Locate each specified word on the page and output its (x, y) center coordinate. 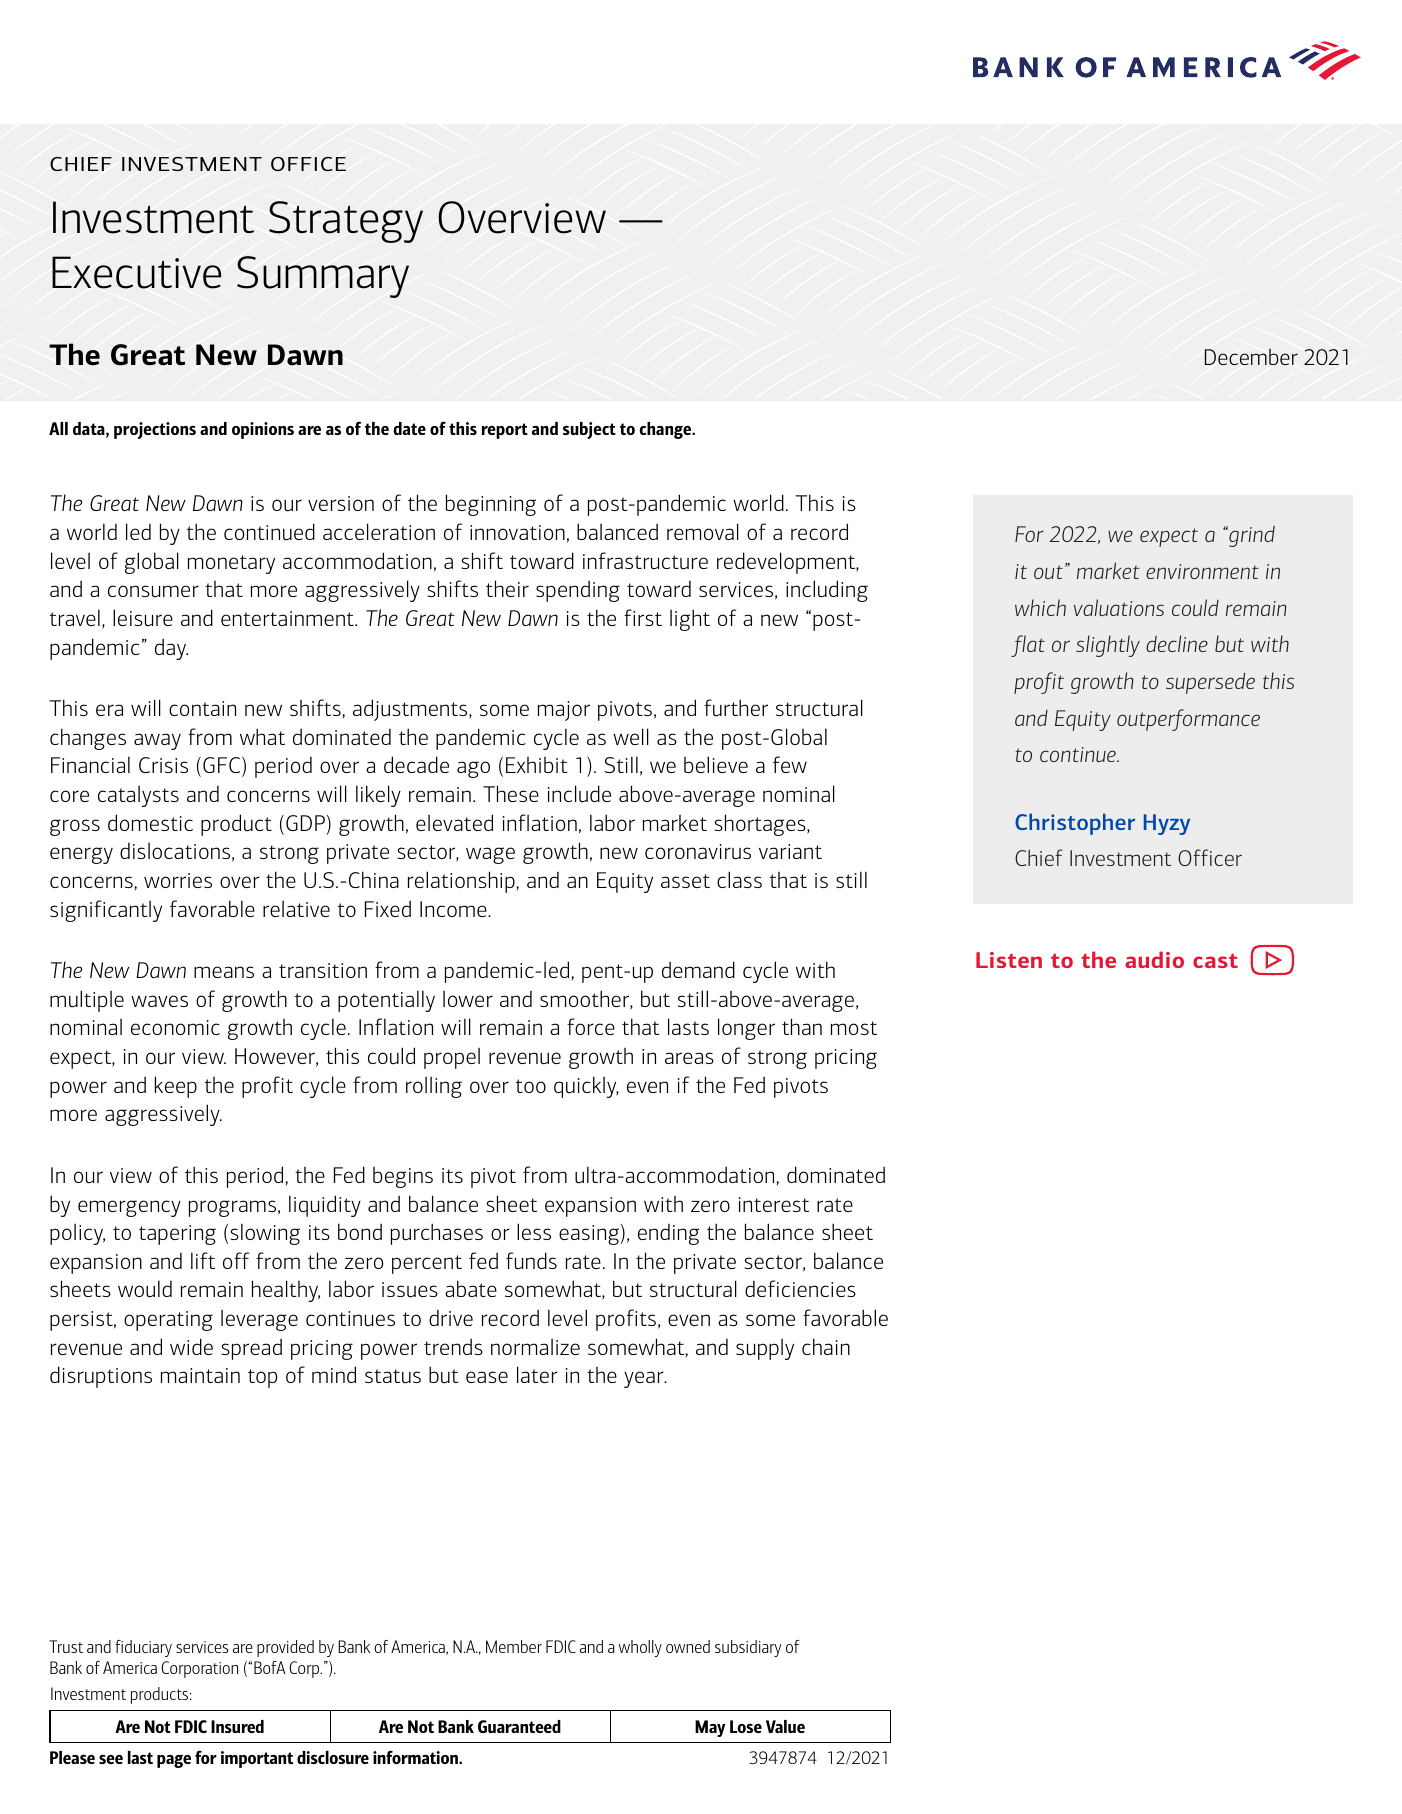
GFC (223, 767)
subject (589, 430)
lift (203, 1260)
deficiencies (800, 1288)
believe (716, 764)
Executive (136, 272)
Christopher (1075, 824)
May (710, 1728)
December (1251, 357)
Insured (237, 1726)
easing (589, 1235)
